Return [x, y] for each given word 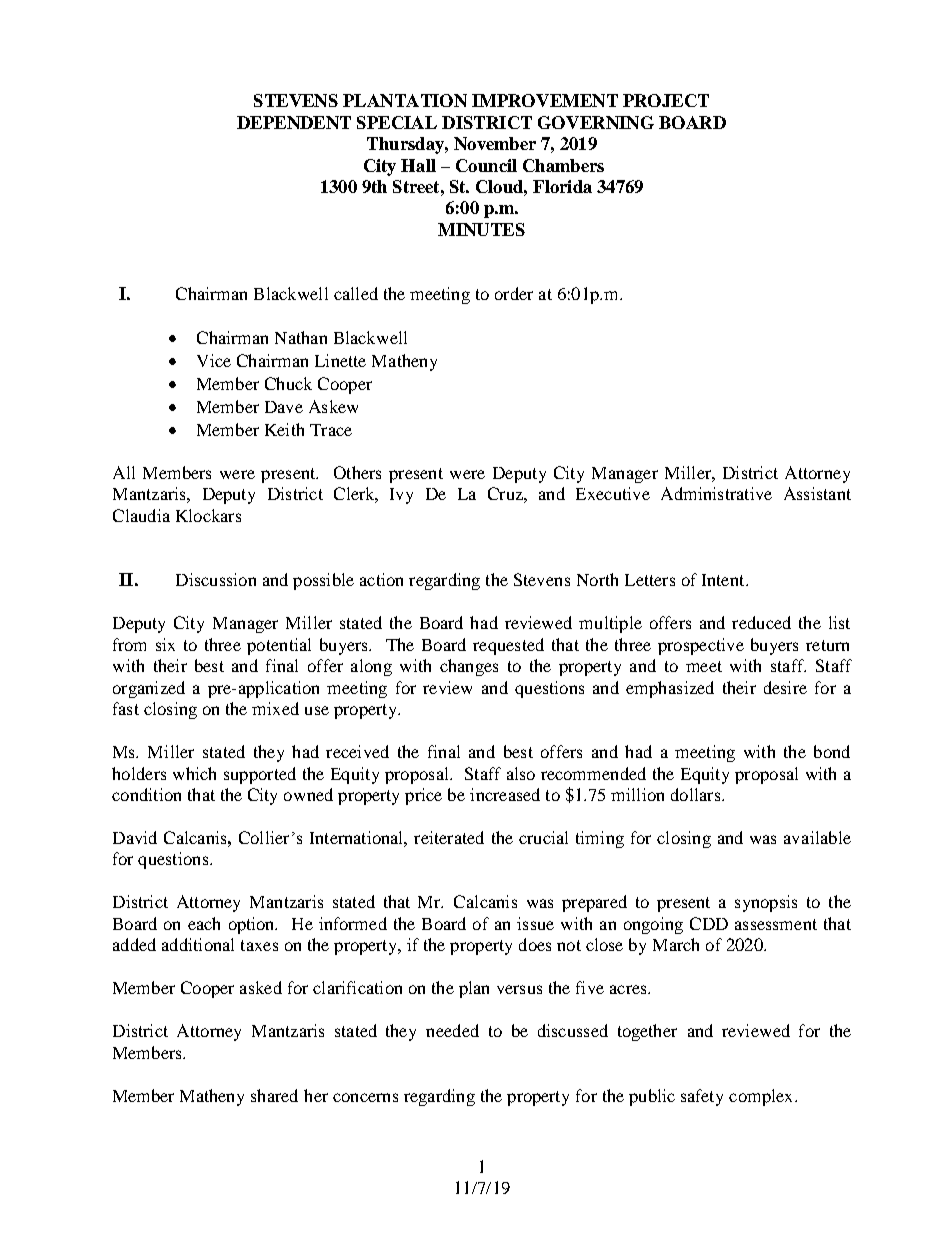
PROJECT [666, 100]
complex [762, 1097]
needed [452, 1030]
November [495, 143]
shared [274, 1095]
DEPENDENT [294, 122]
